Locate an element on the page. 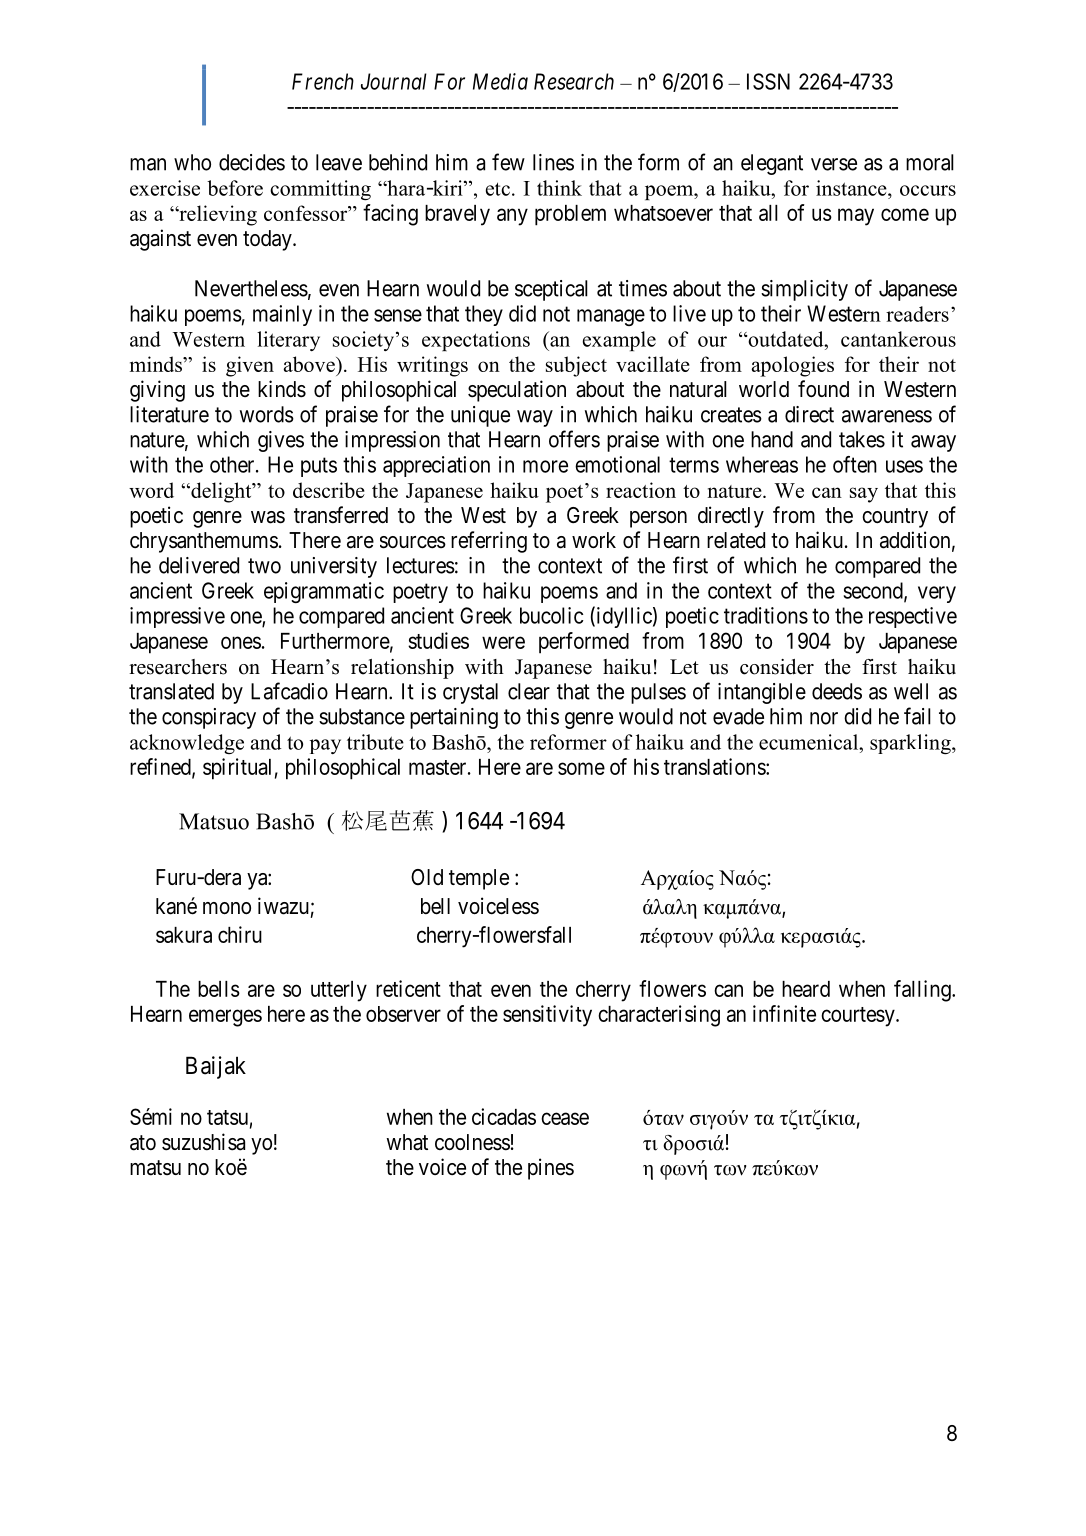  decides is located at coordinates (252, 162).
